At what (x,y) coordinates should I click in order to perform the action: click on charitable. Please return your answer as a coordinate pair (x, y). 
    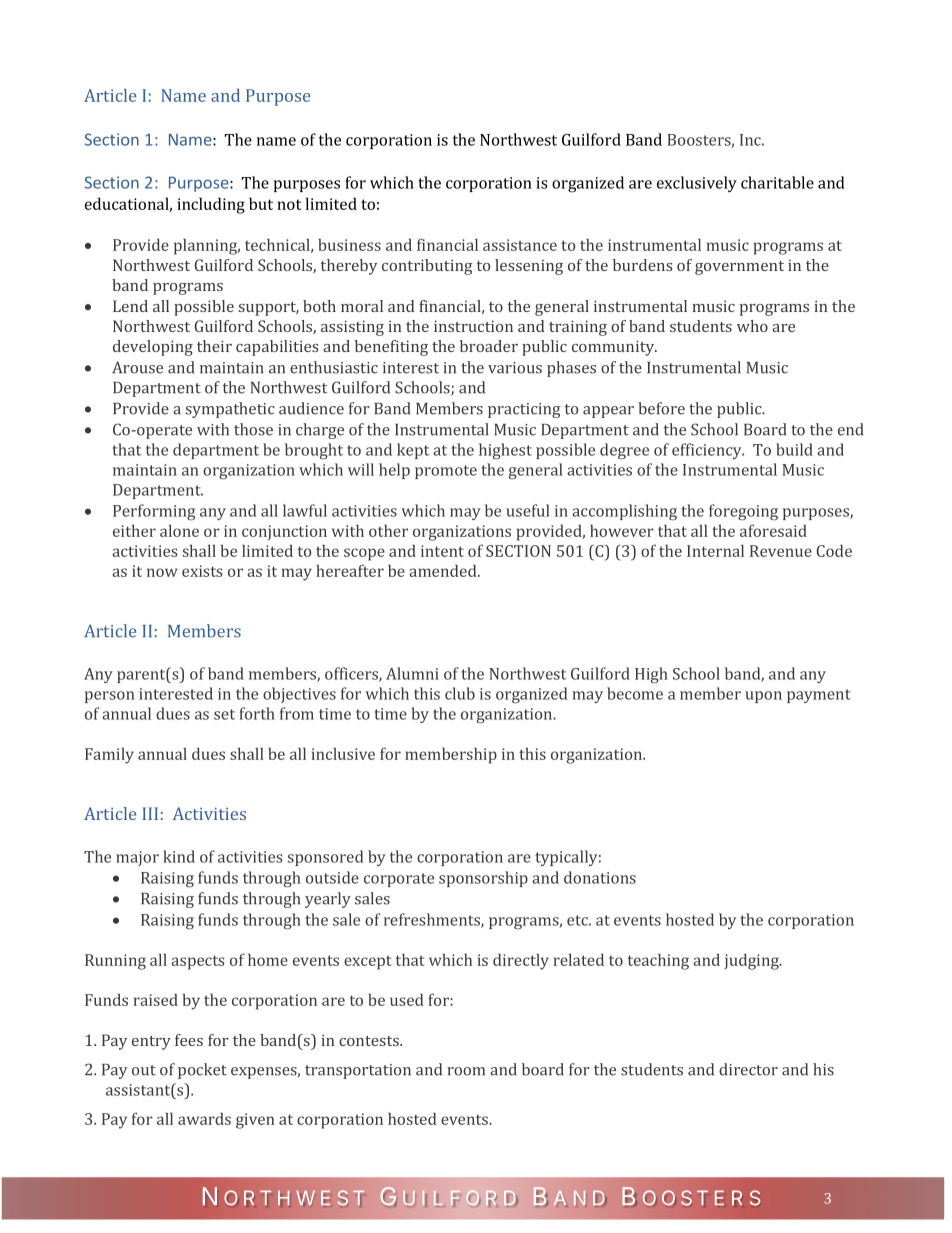
    Looking at the image, I should click on (777, 182).
